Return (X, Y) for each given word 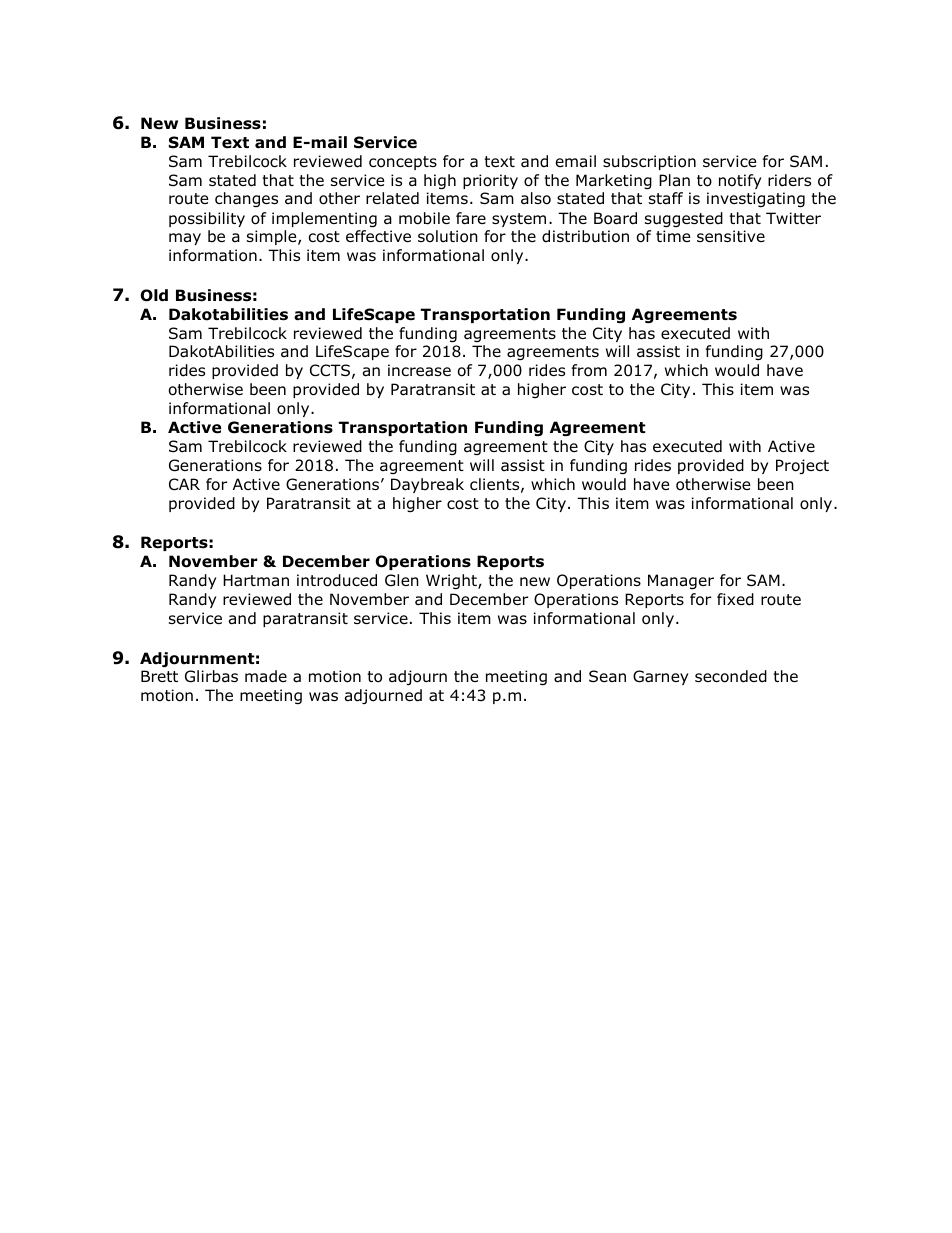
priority (490, 181)
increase (419, 370)
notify (740, 181)
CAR (184, 484)
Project (802, 466)
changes (246, 199)
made (266, 676)
